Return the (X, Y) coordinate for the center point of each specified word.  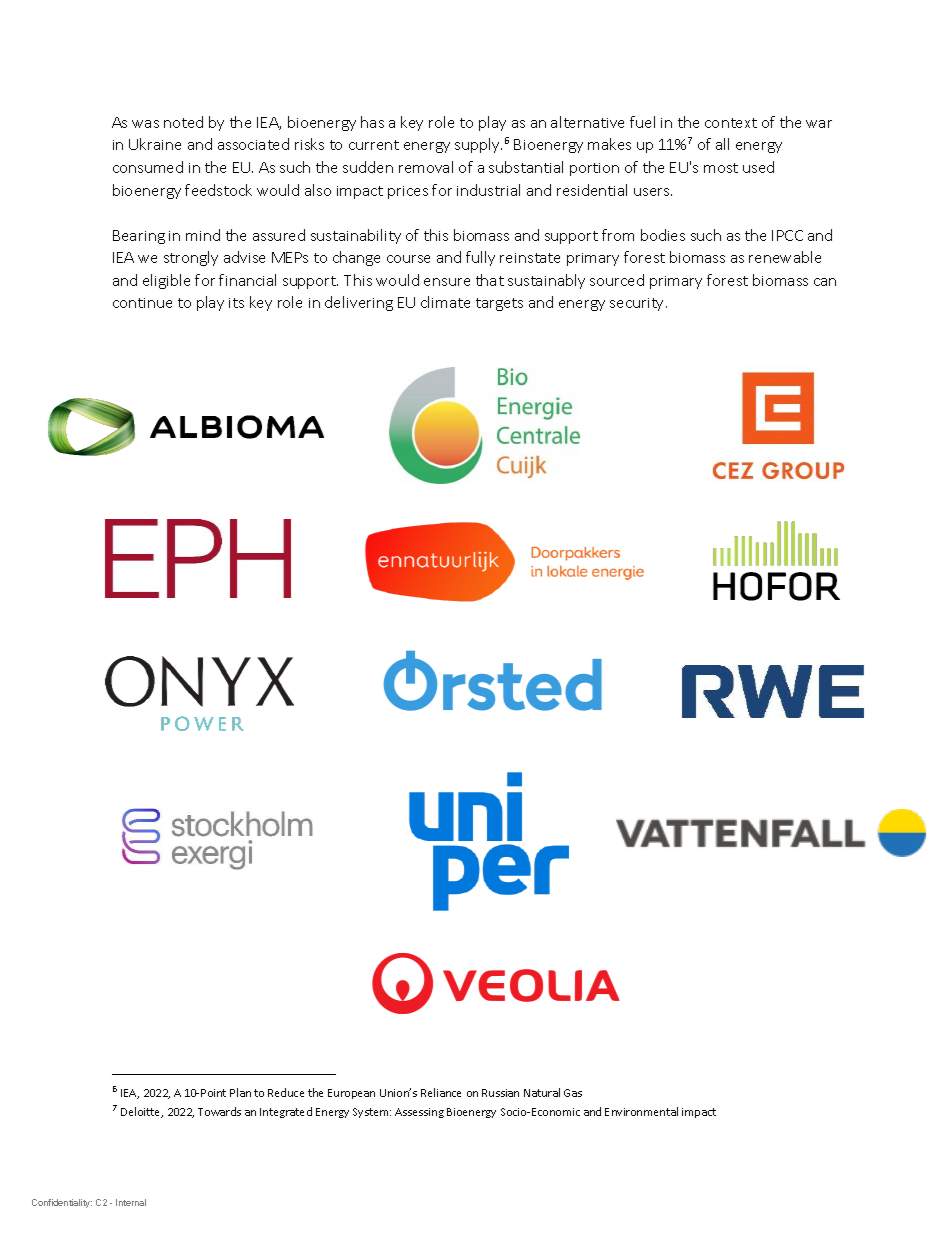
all (722, 144)
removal (426, 167)
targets (499, 304)
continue (142, 303)
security (638, 304)
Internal (131, 1202)
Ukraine (155, 144)
